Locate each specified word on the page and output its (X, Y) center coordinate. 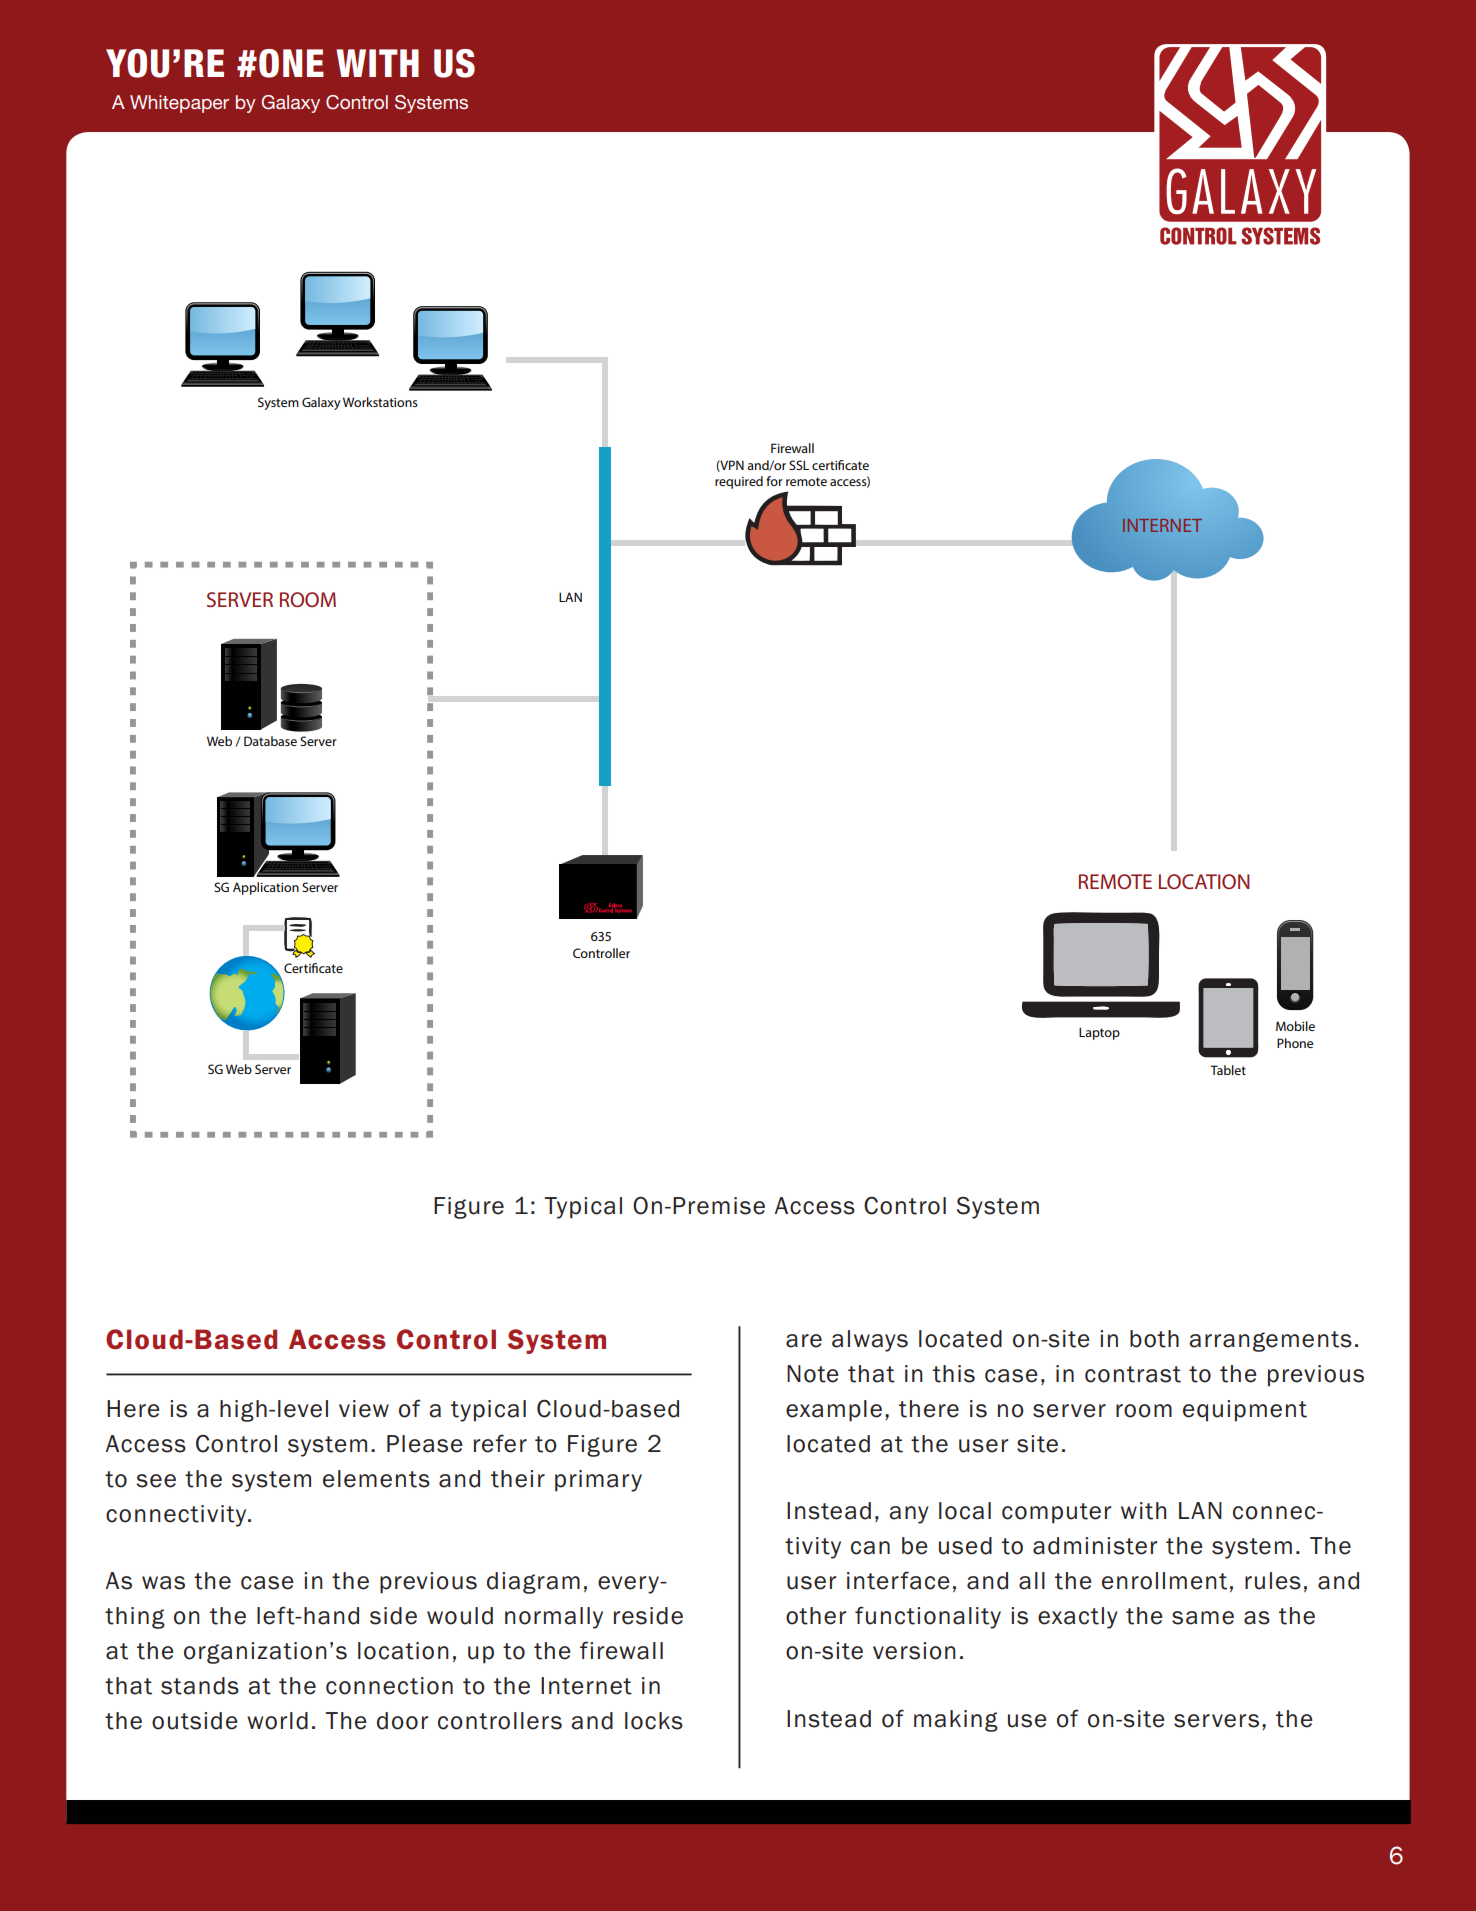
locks (654, 1721)
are (804, 1341)
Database (270, 741)
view (364, 1409)
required (739, 482)
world (277, 1721)
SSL (799, 465)
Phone (1295, 1043)
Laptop (1099, 1033)
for (774, 481)
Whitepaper (179, 104)
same (1203, 1618)
